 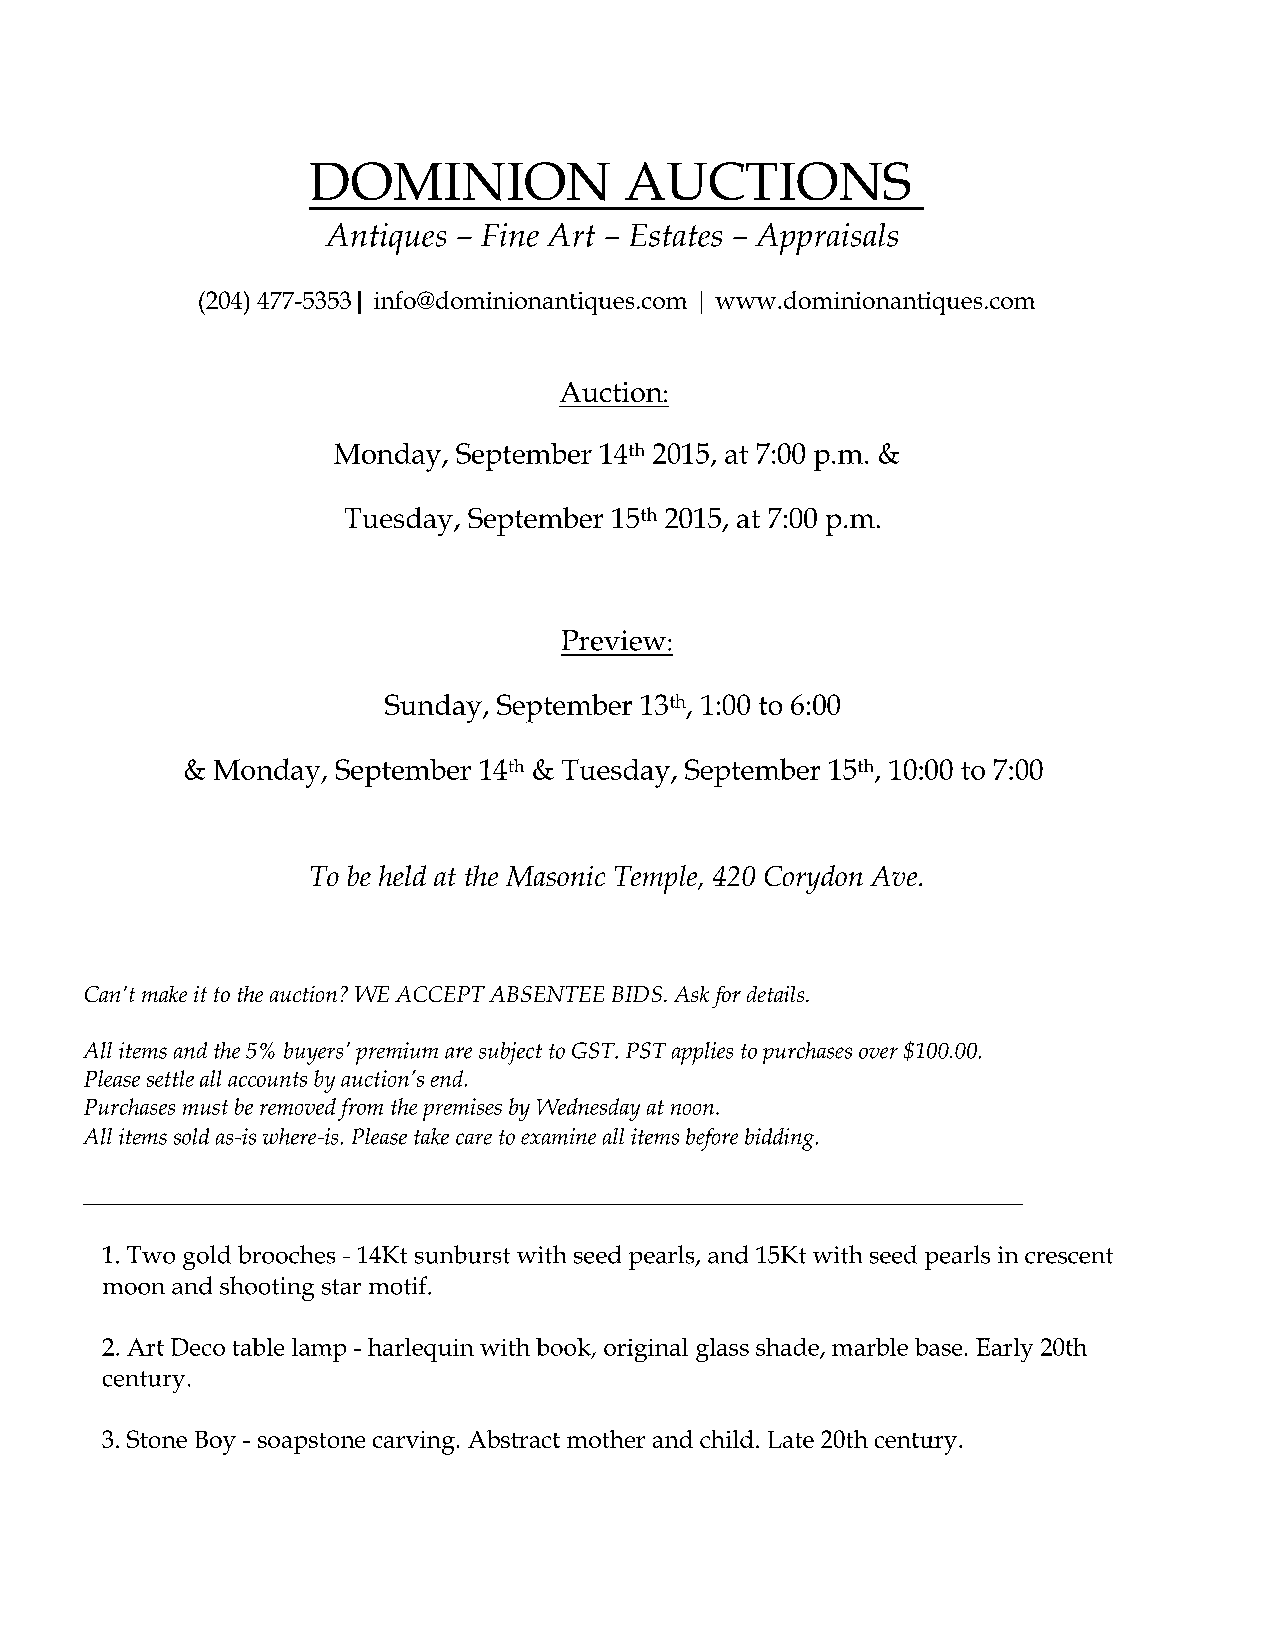 I want to click on over, so click(x=878, y=1053).
